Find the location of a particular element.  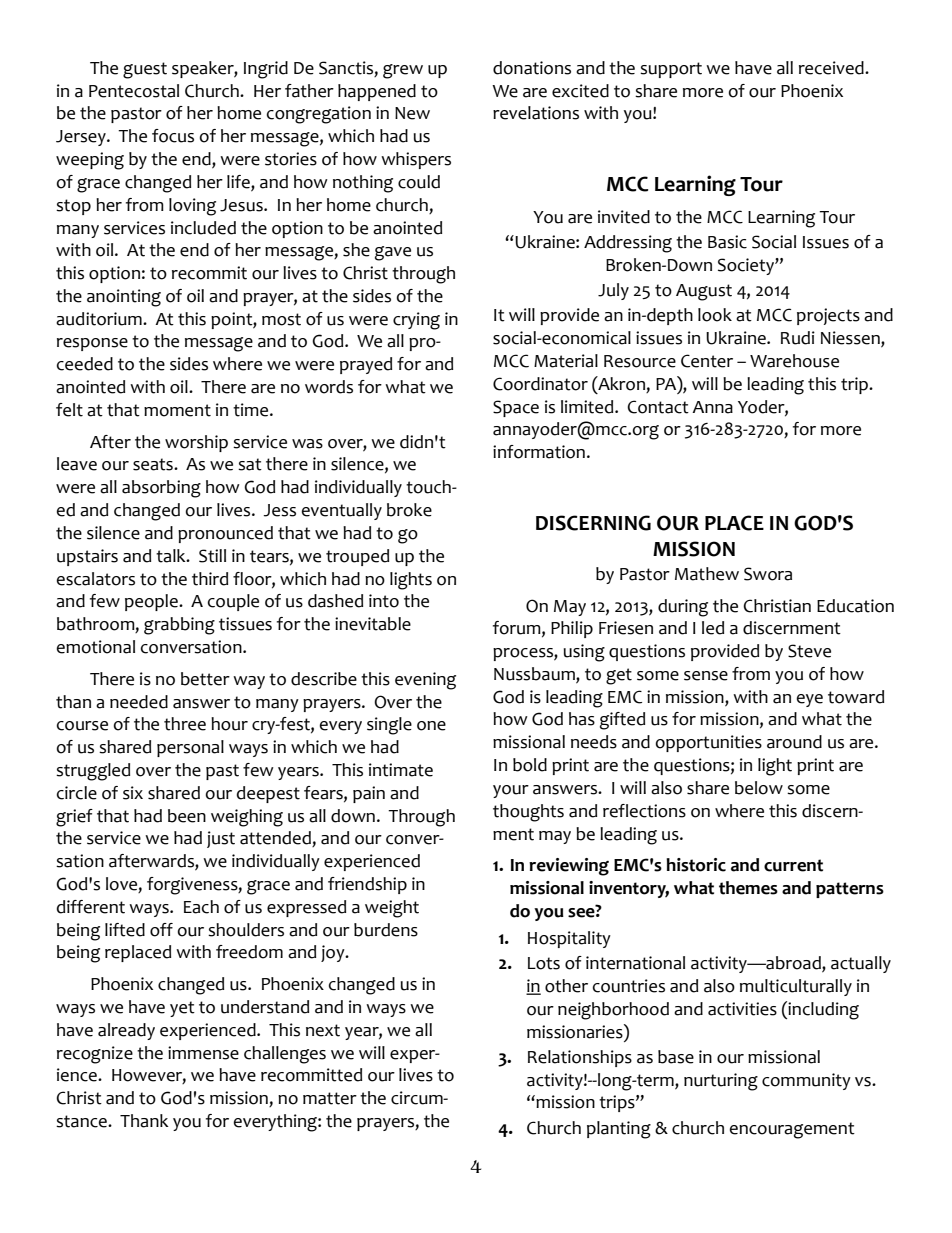

community is located at coordinates (806, 1081).
